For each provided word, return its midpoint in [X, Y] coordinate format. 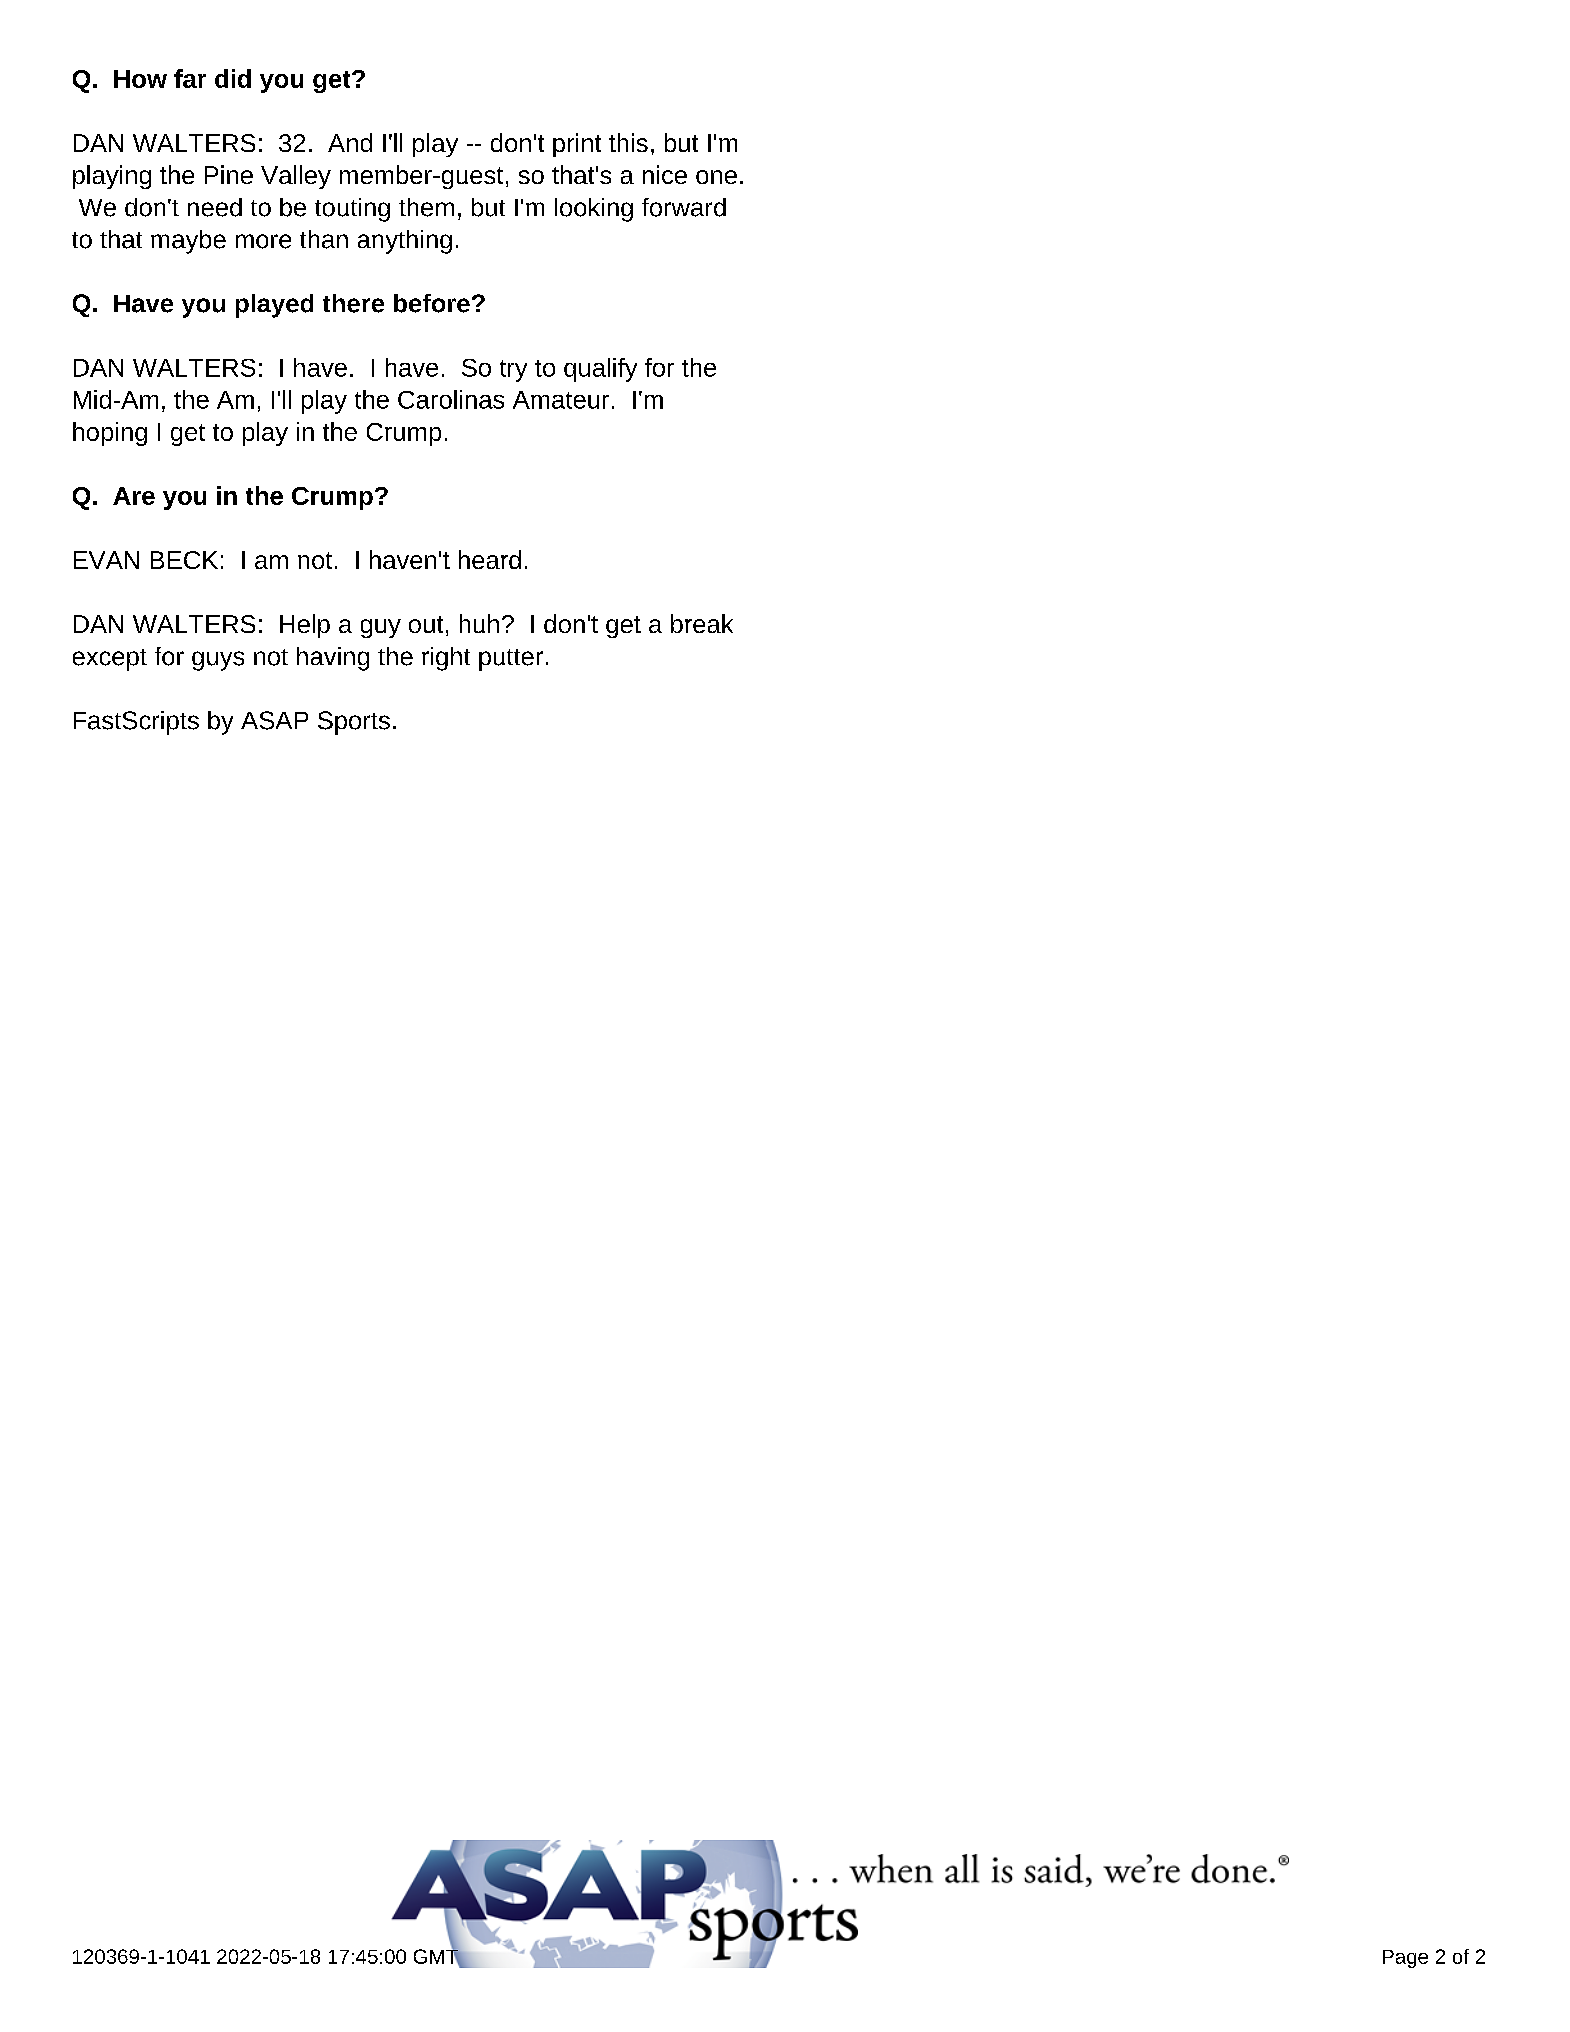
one [716, 177]
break [702, 623]
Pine [229, 174]
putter [511, 660]
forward [684, 207]
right [446, 659]
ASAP [274, 720]
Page [1405, 1959]
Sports [354, 723]
